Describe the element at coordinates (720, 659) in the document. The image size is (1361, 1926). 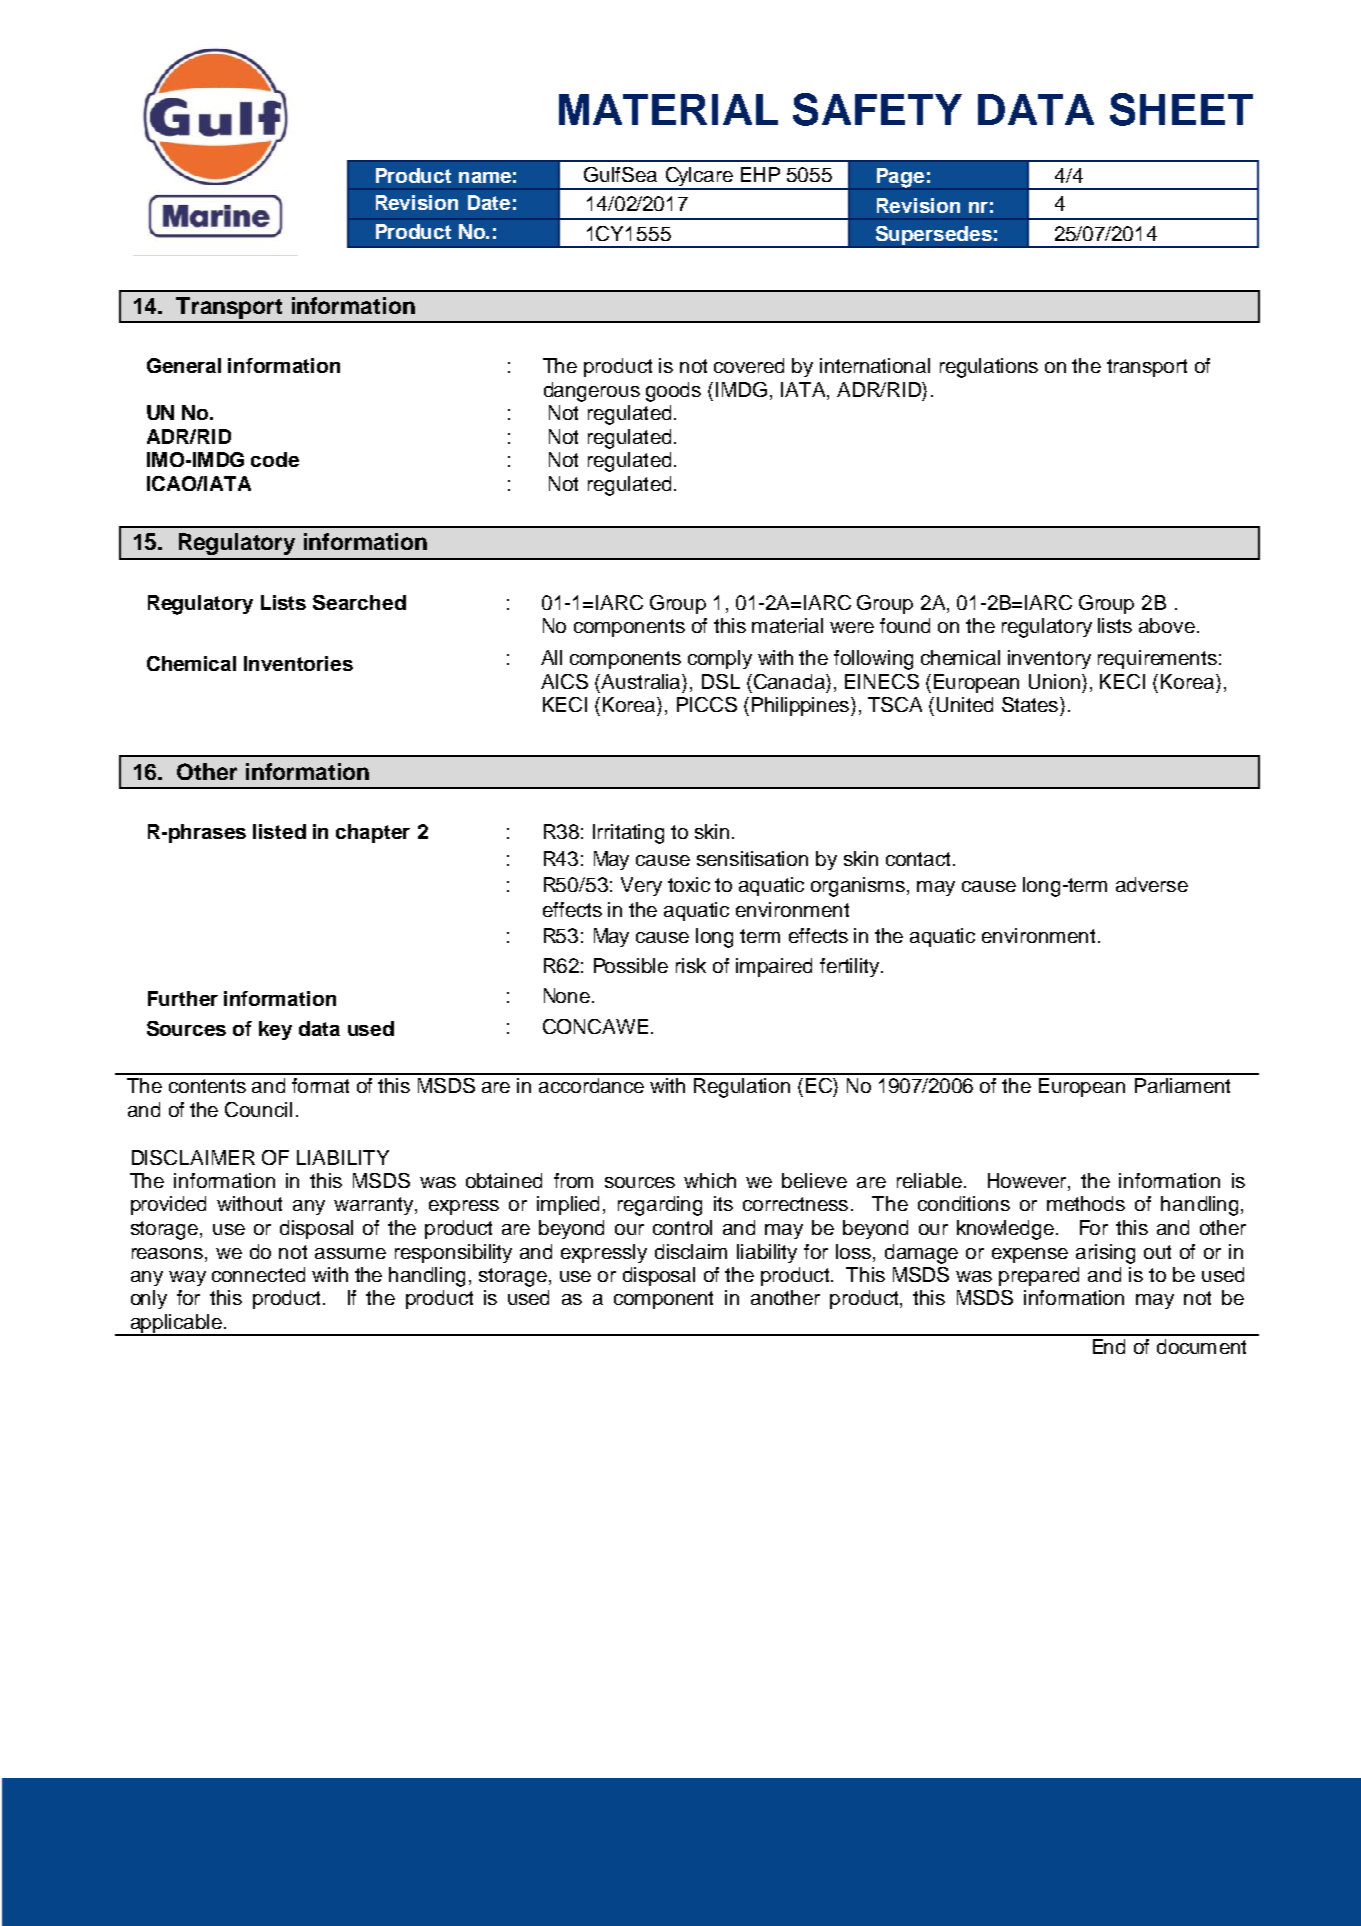
I see `comply` at that location.
